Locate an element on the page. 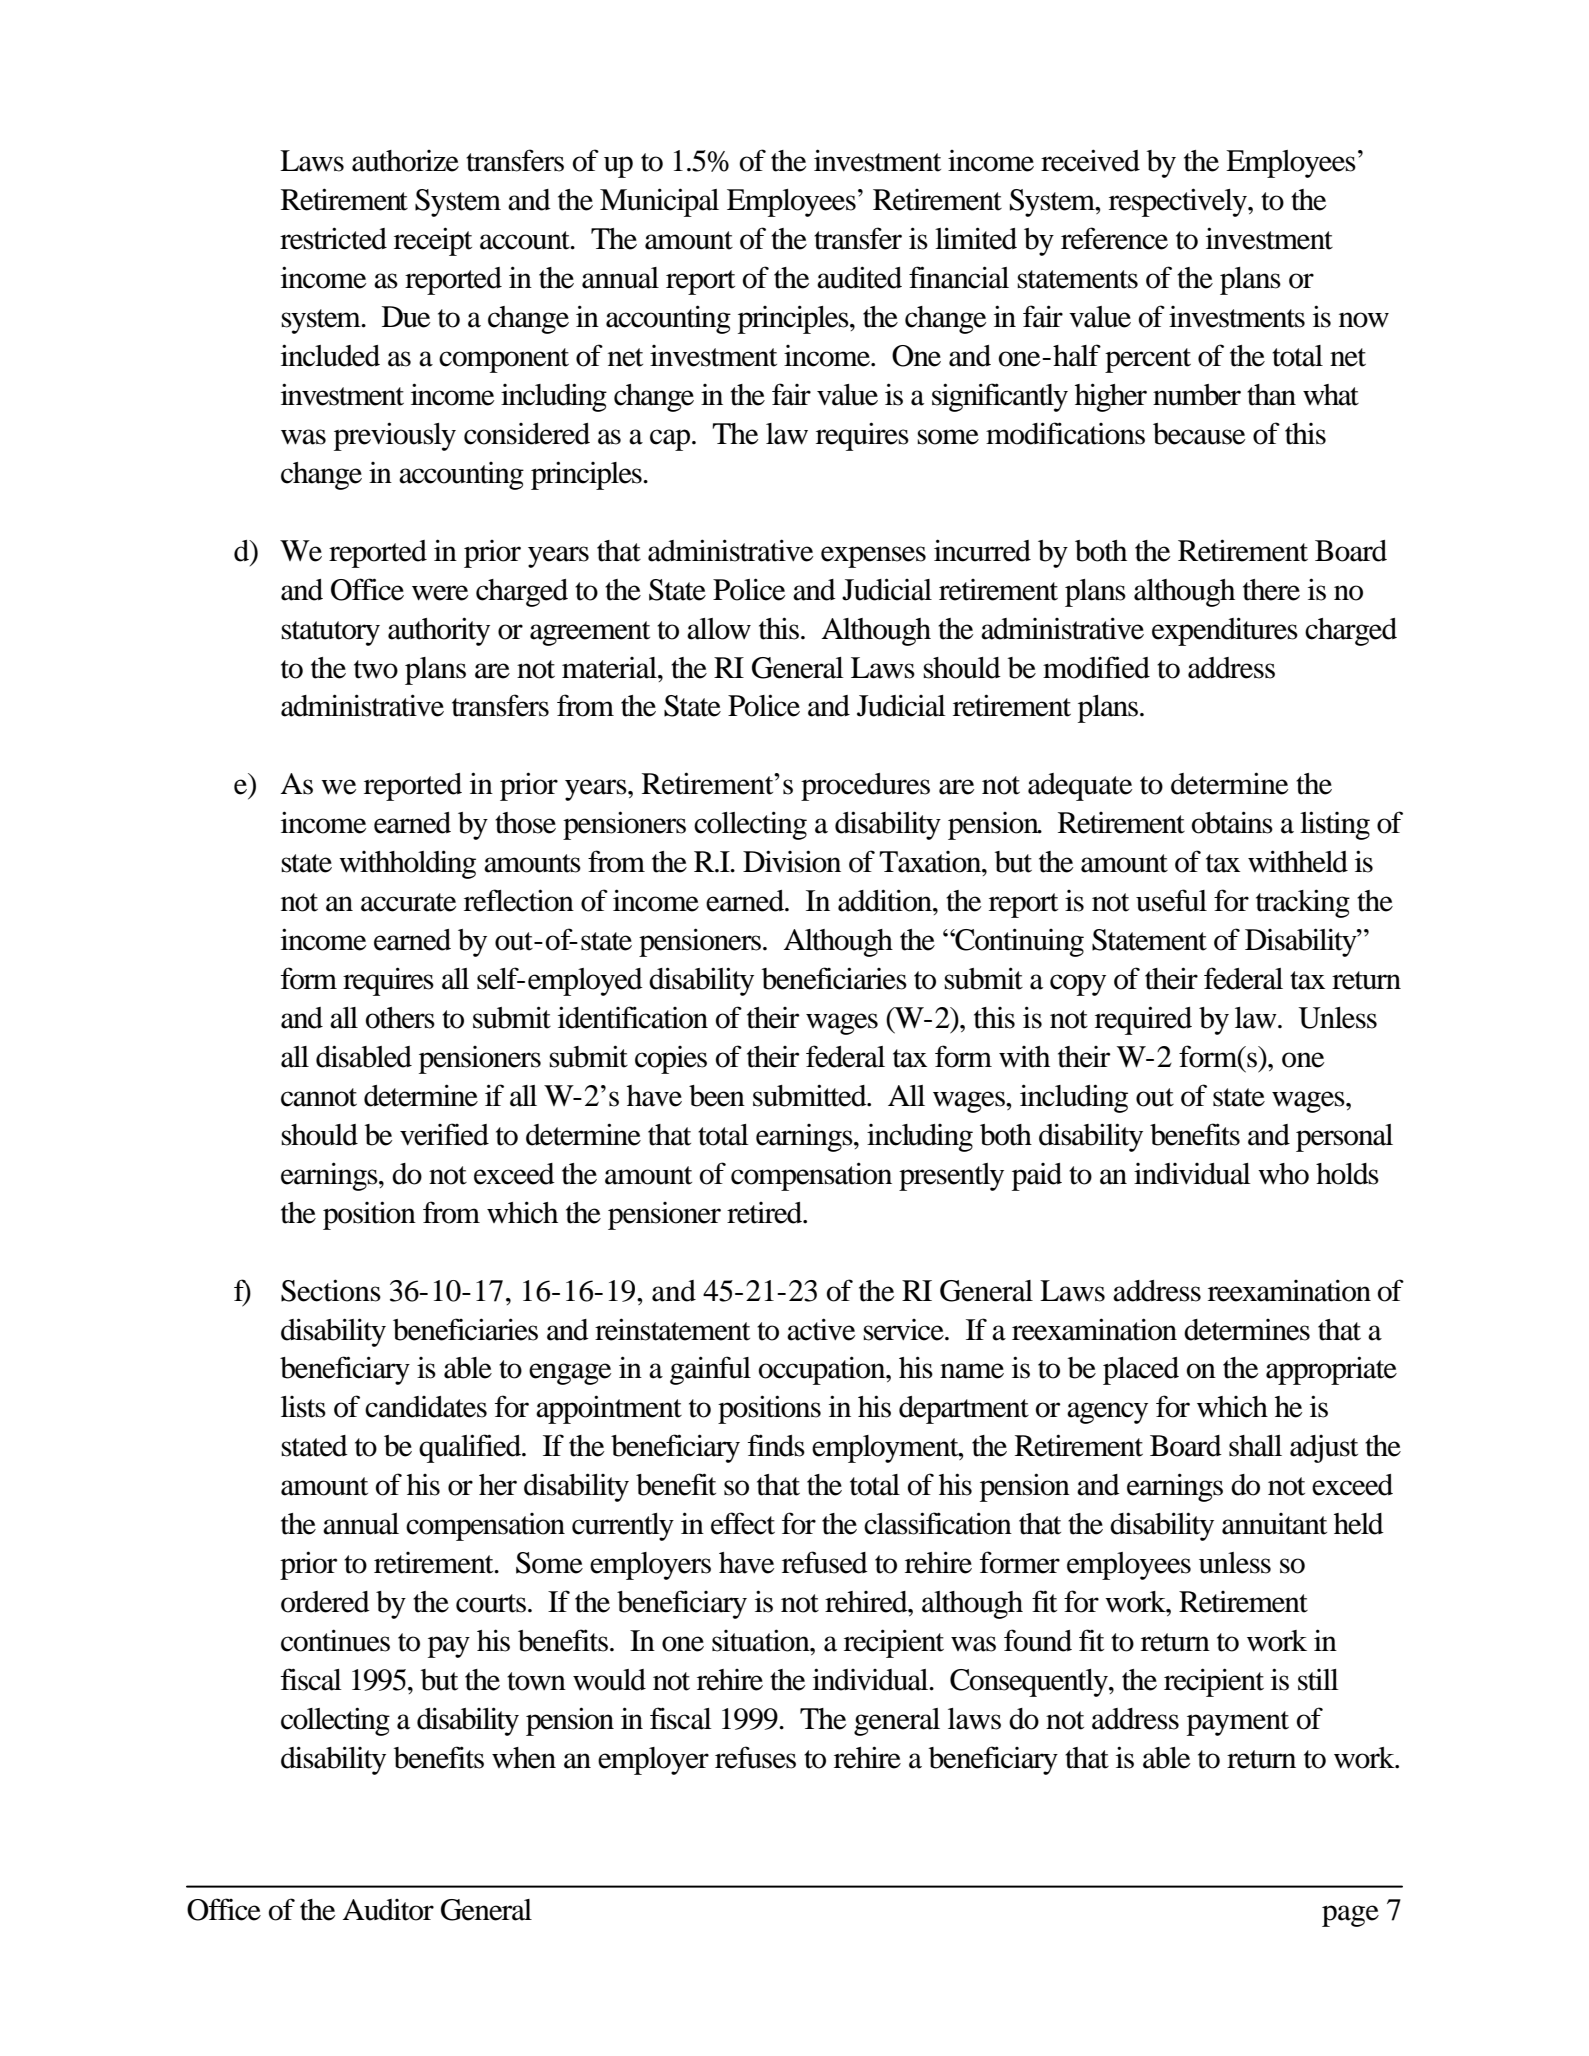  expenses is located at coordinates (873, 557).
